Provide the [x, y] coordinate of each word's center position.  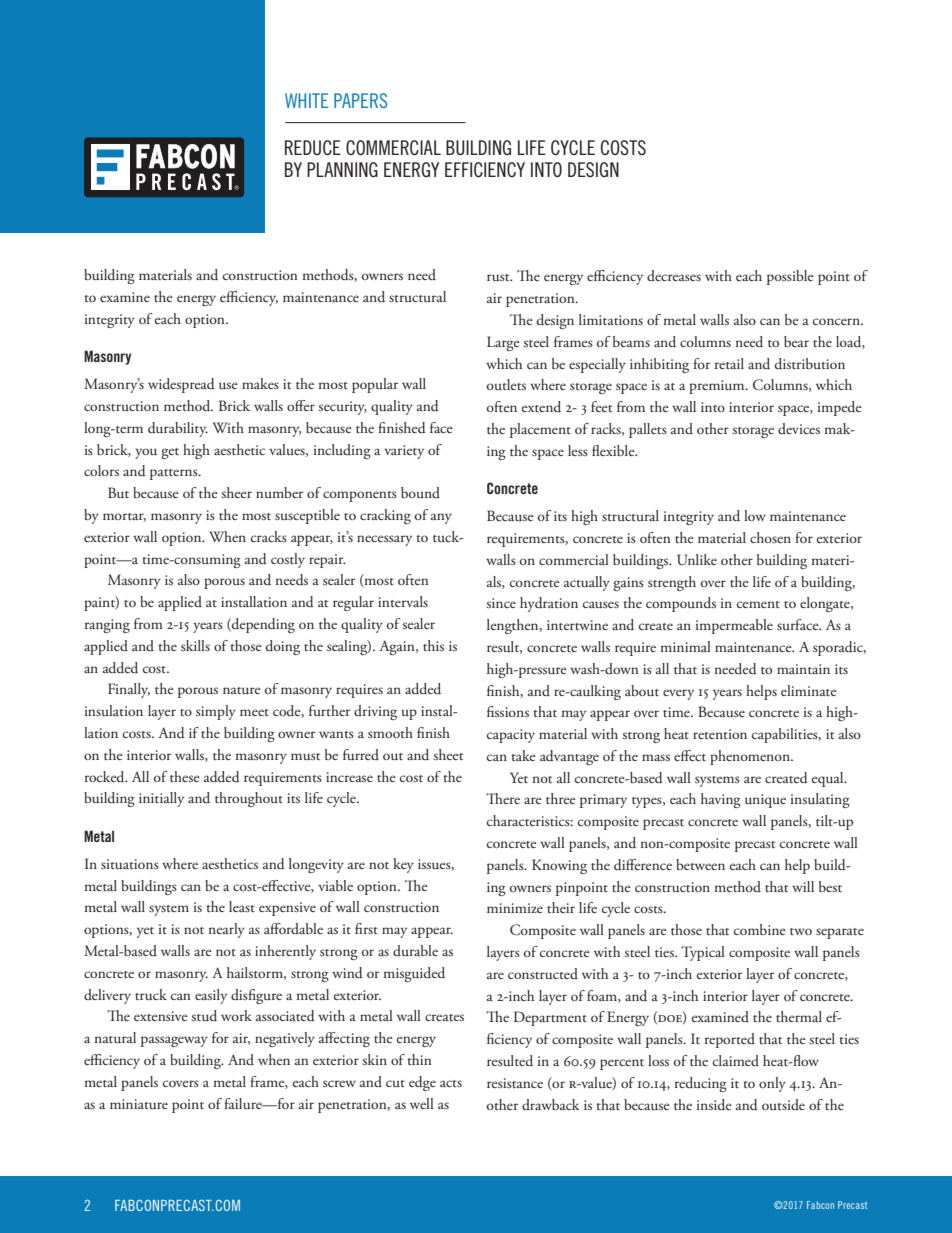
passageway [174, 1041]
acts [451, 1083]
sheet [448, 754]
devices [799, 428]
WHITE [306, 100]
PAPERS [360, 100]
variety [404, 452]
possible [790, 277]
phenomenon [751, 757]
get [170, 453]
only [772, 1084]
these [185, 776]
